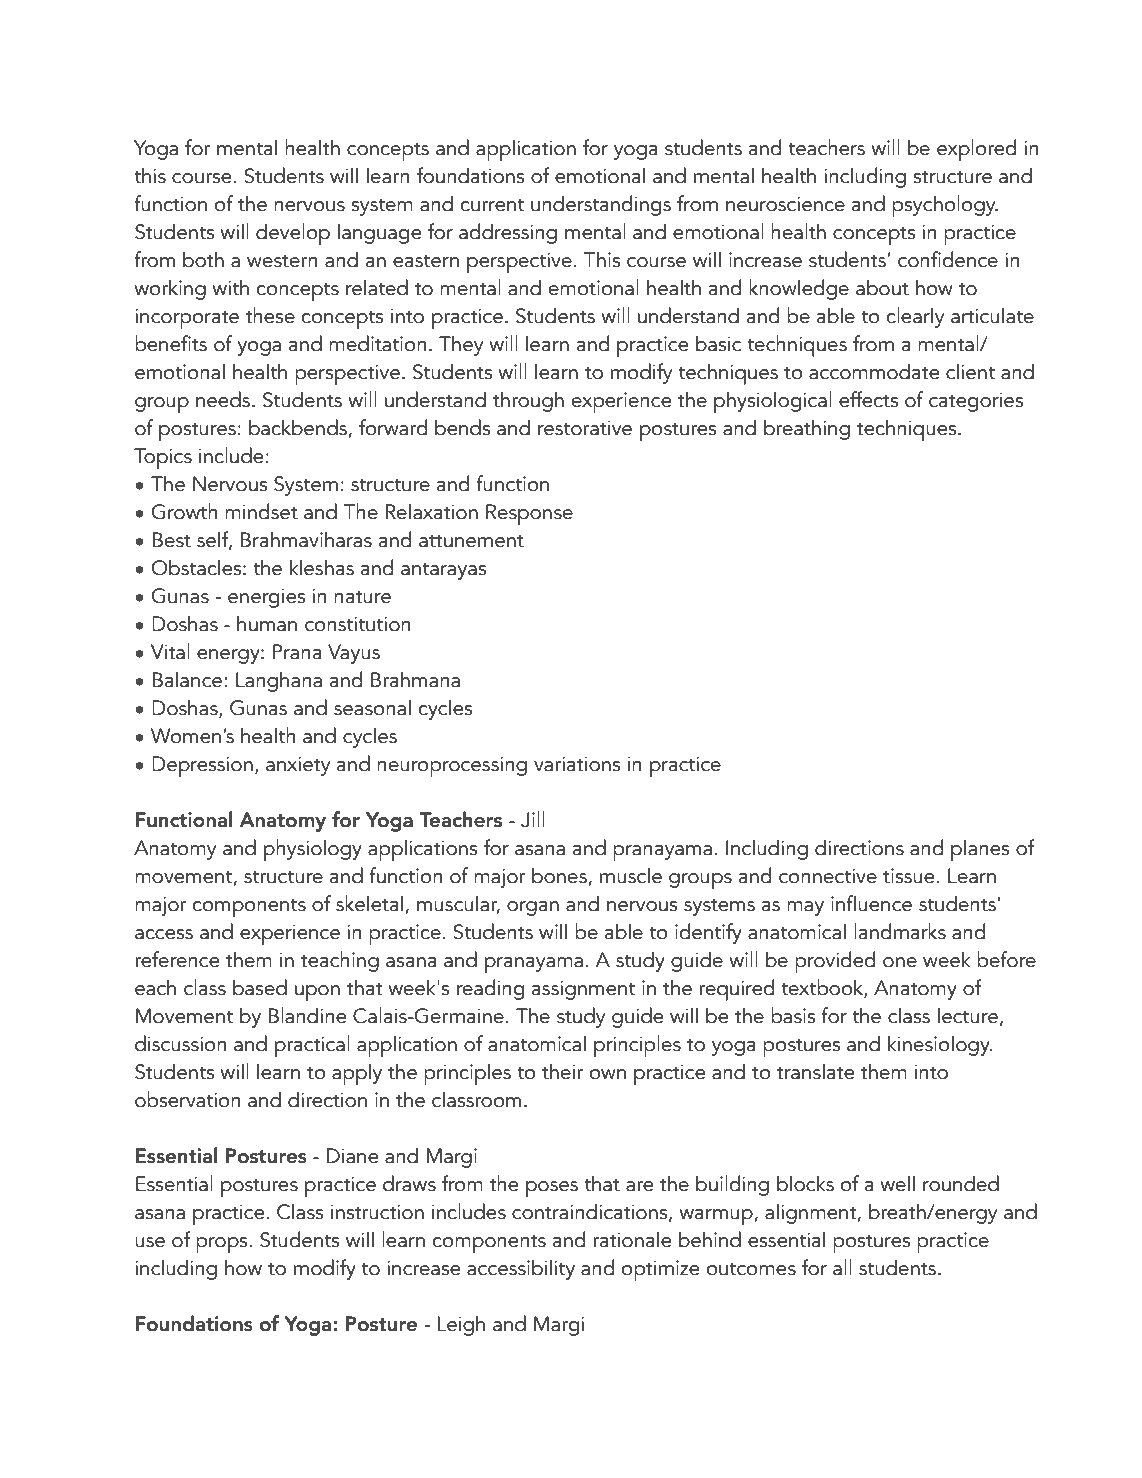 The image size is (1142, 1478). I want to click on assignment, so click(583, 990).
